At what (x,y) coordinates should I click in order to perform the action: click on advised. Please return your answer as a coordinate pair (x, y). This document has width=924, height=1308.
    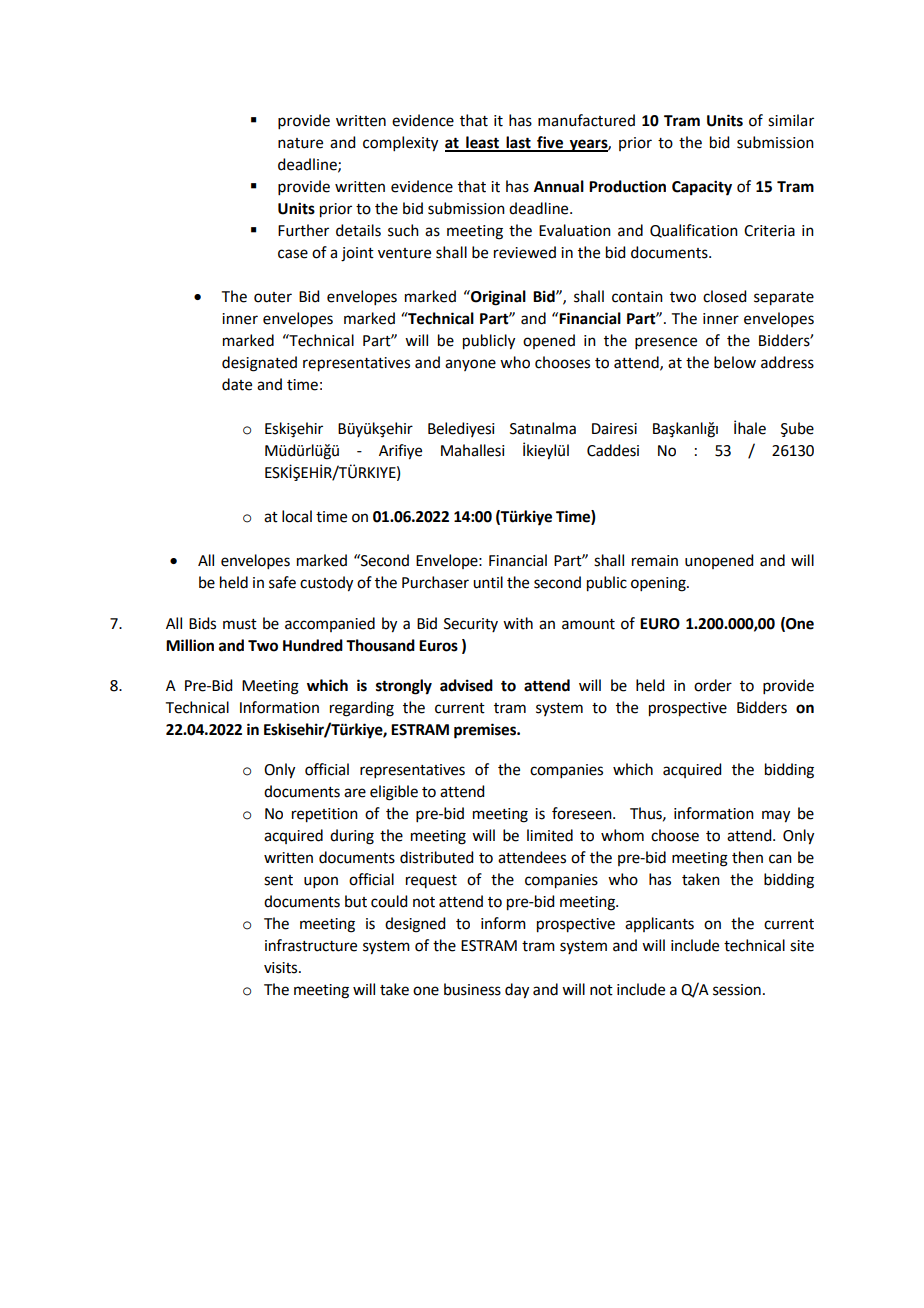
    Looking at the image, I should click on (466, 685).
